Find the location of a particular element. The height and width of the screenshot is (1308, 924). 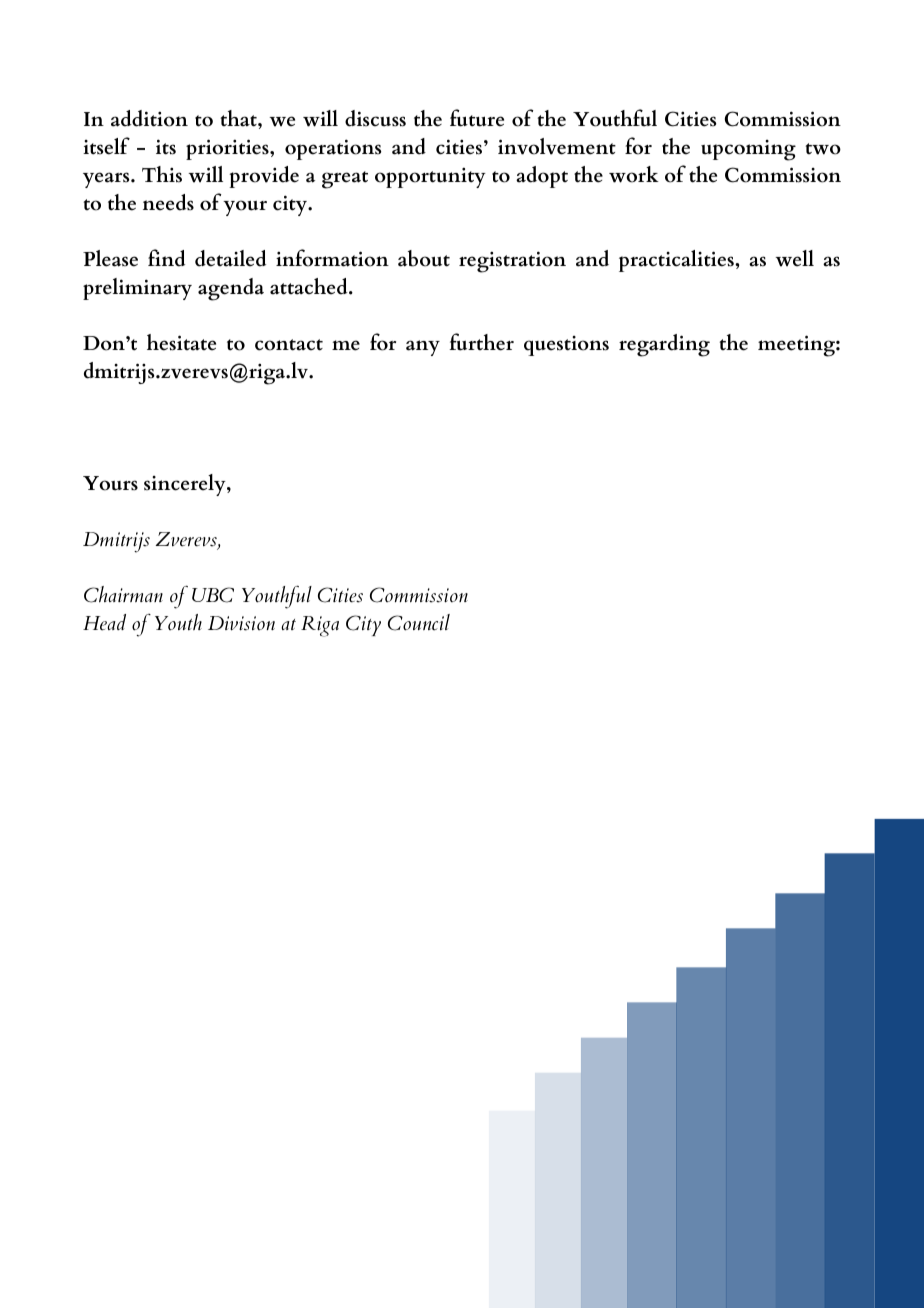

future is located at coordinates (477, 118).
